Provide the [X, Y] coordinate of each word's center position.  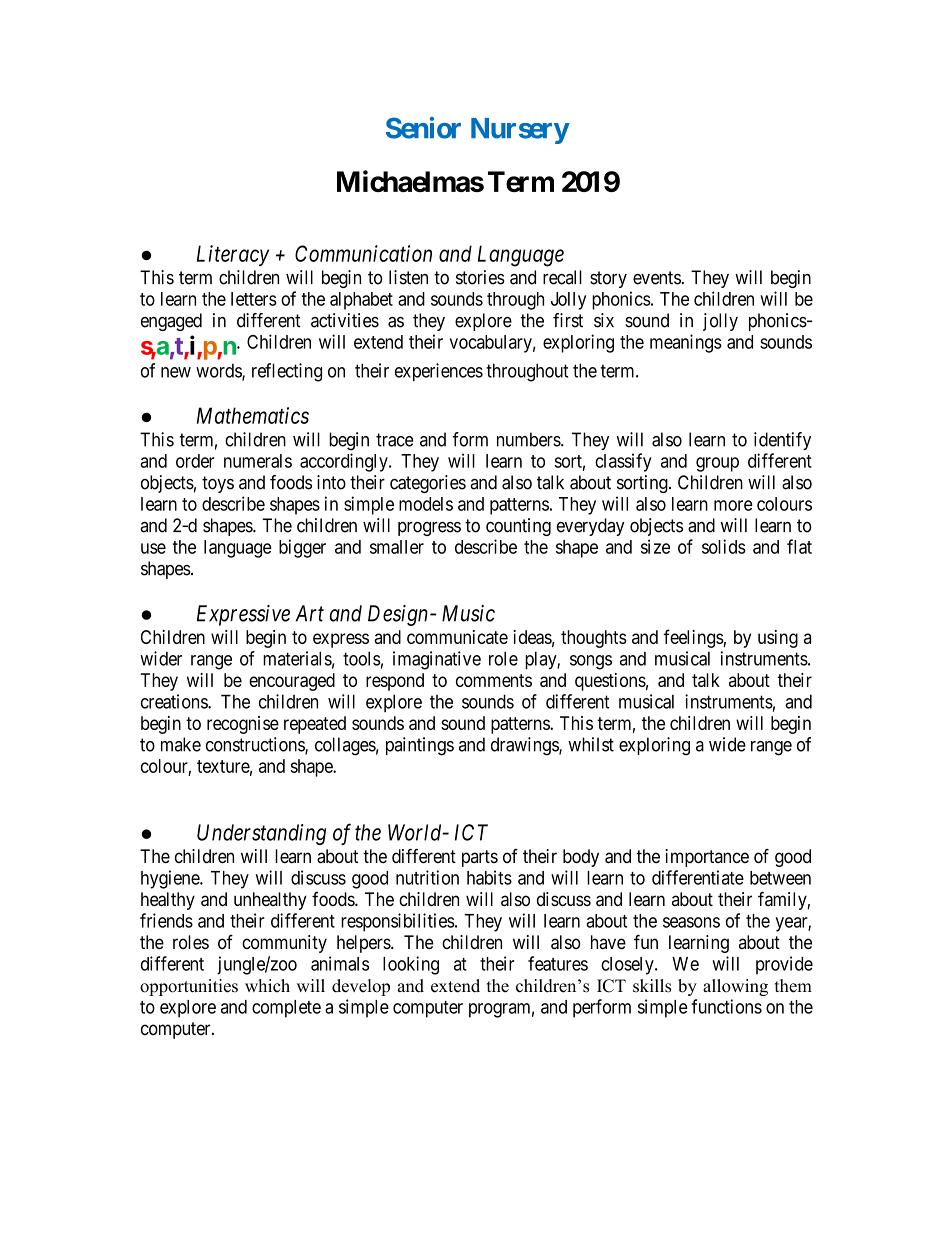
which [267, 986]
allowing [735, 987]
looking [411, 965]
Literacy [233, 255]
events [657, 278]
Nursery [520, 131]
